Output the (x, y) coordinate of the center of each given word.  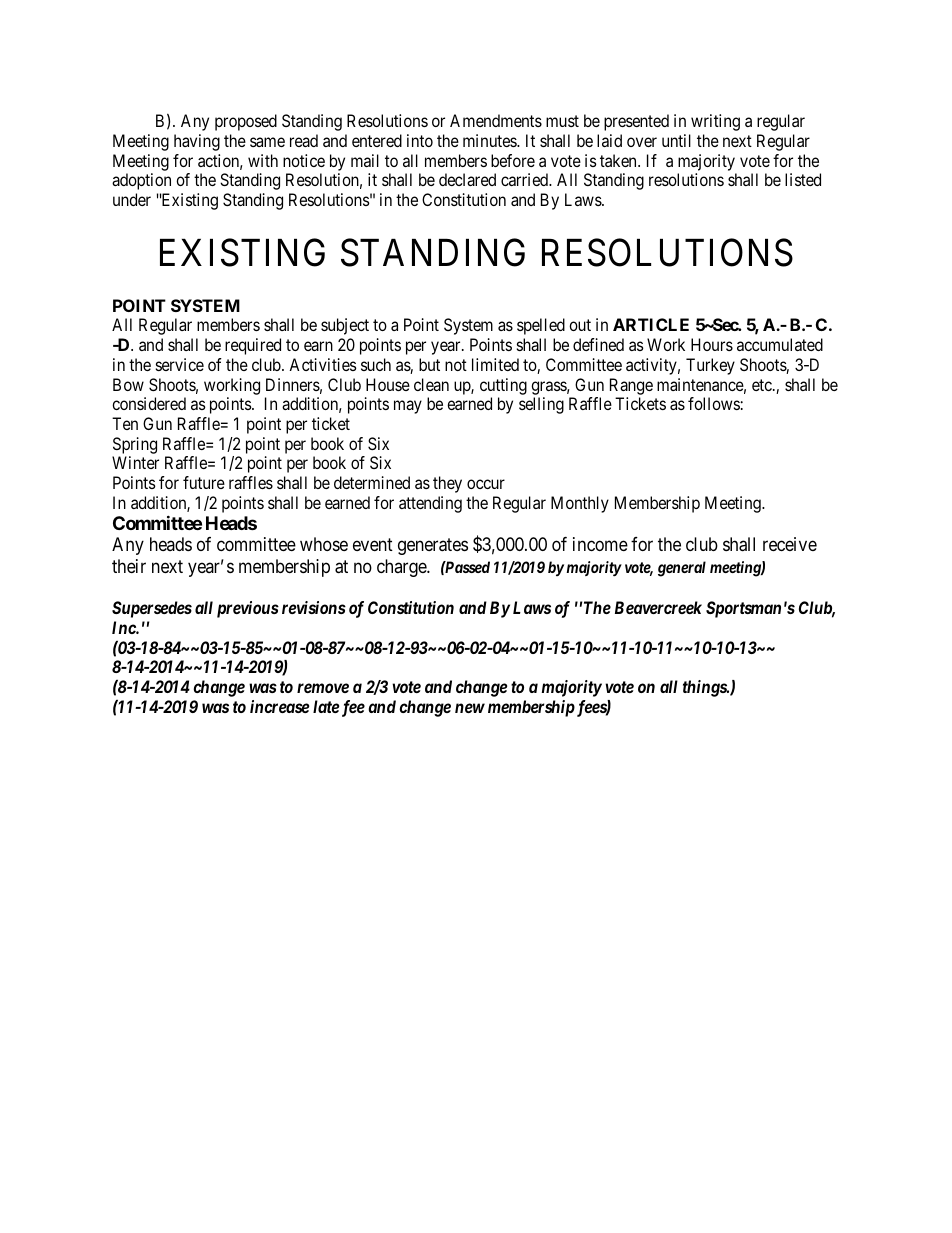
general (682, 569)
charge (402, 568)
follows (714, 403)
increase (279, 706)
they (447, 484)
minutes (490, 140)
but (429, 364)
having (197, 142)
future (204, 482)
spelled (541, 326)
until (676, 140)
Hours (712, 344)
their (129, 566)
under (132, 199)
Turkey (710, 366)
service (180, 364)
